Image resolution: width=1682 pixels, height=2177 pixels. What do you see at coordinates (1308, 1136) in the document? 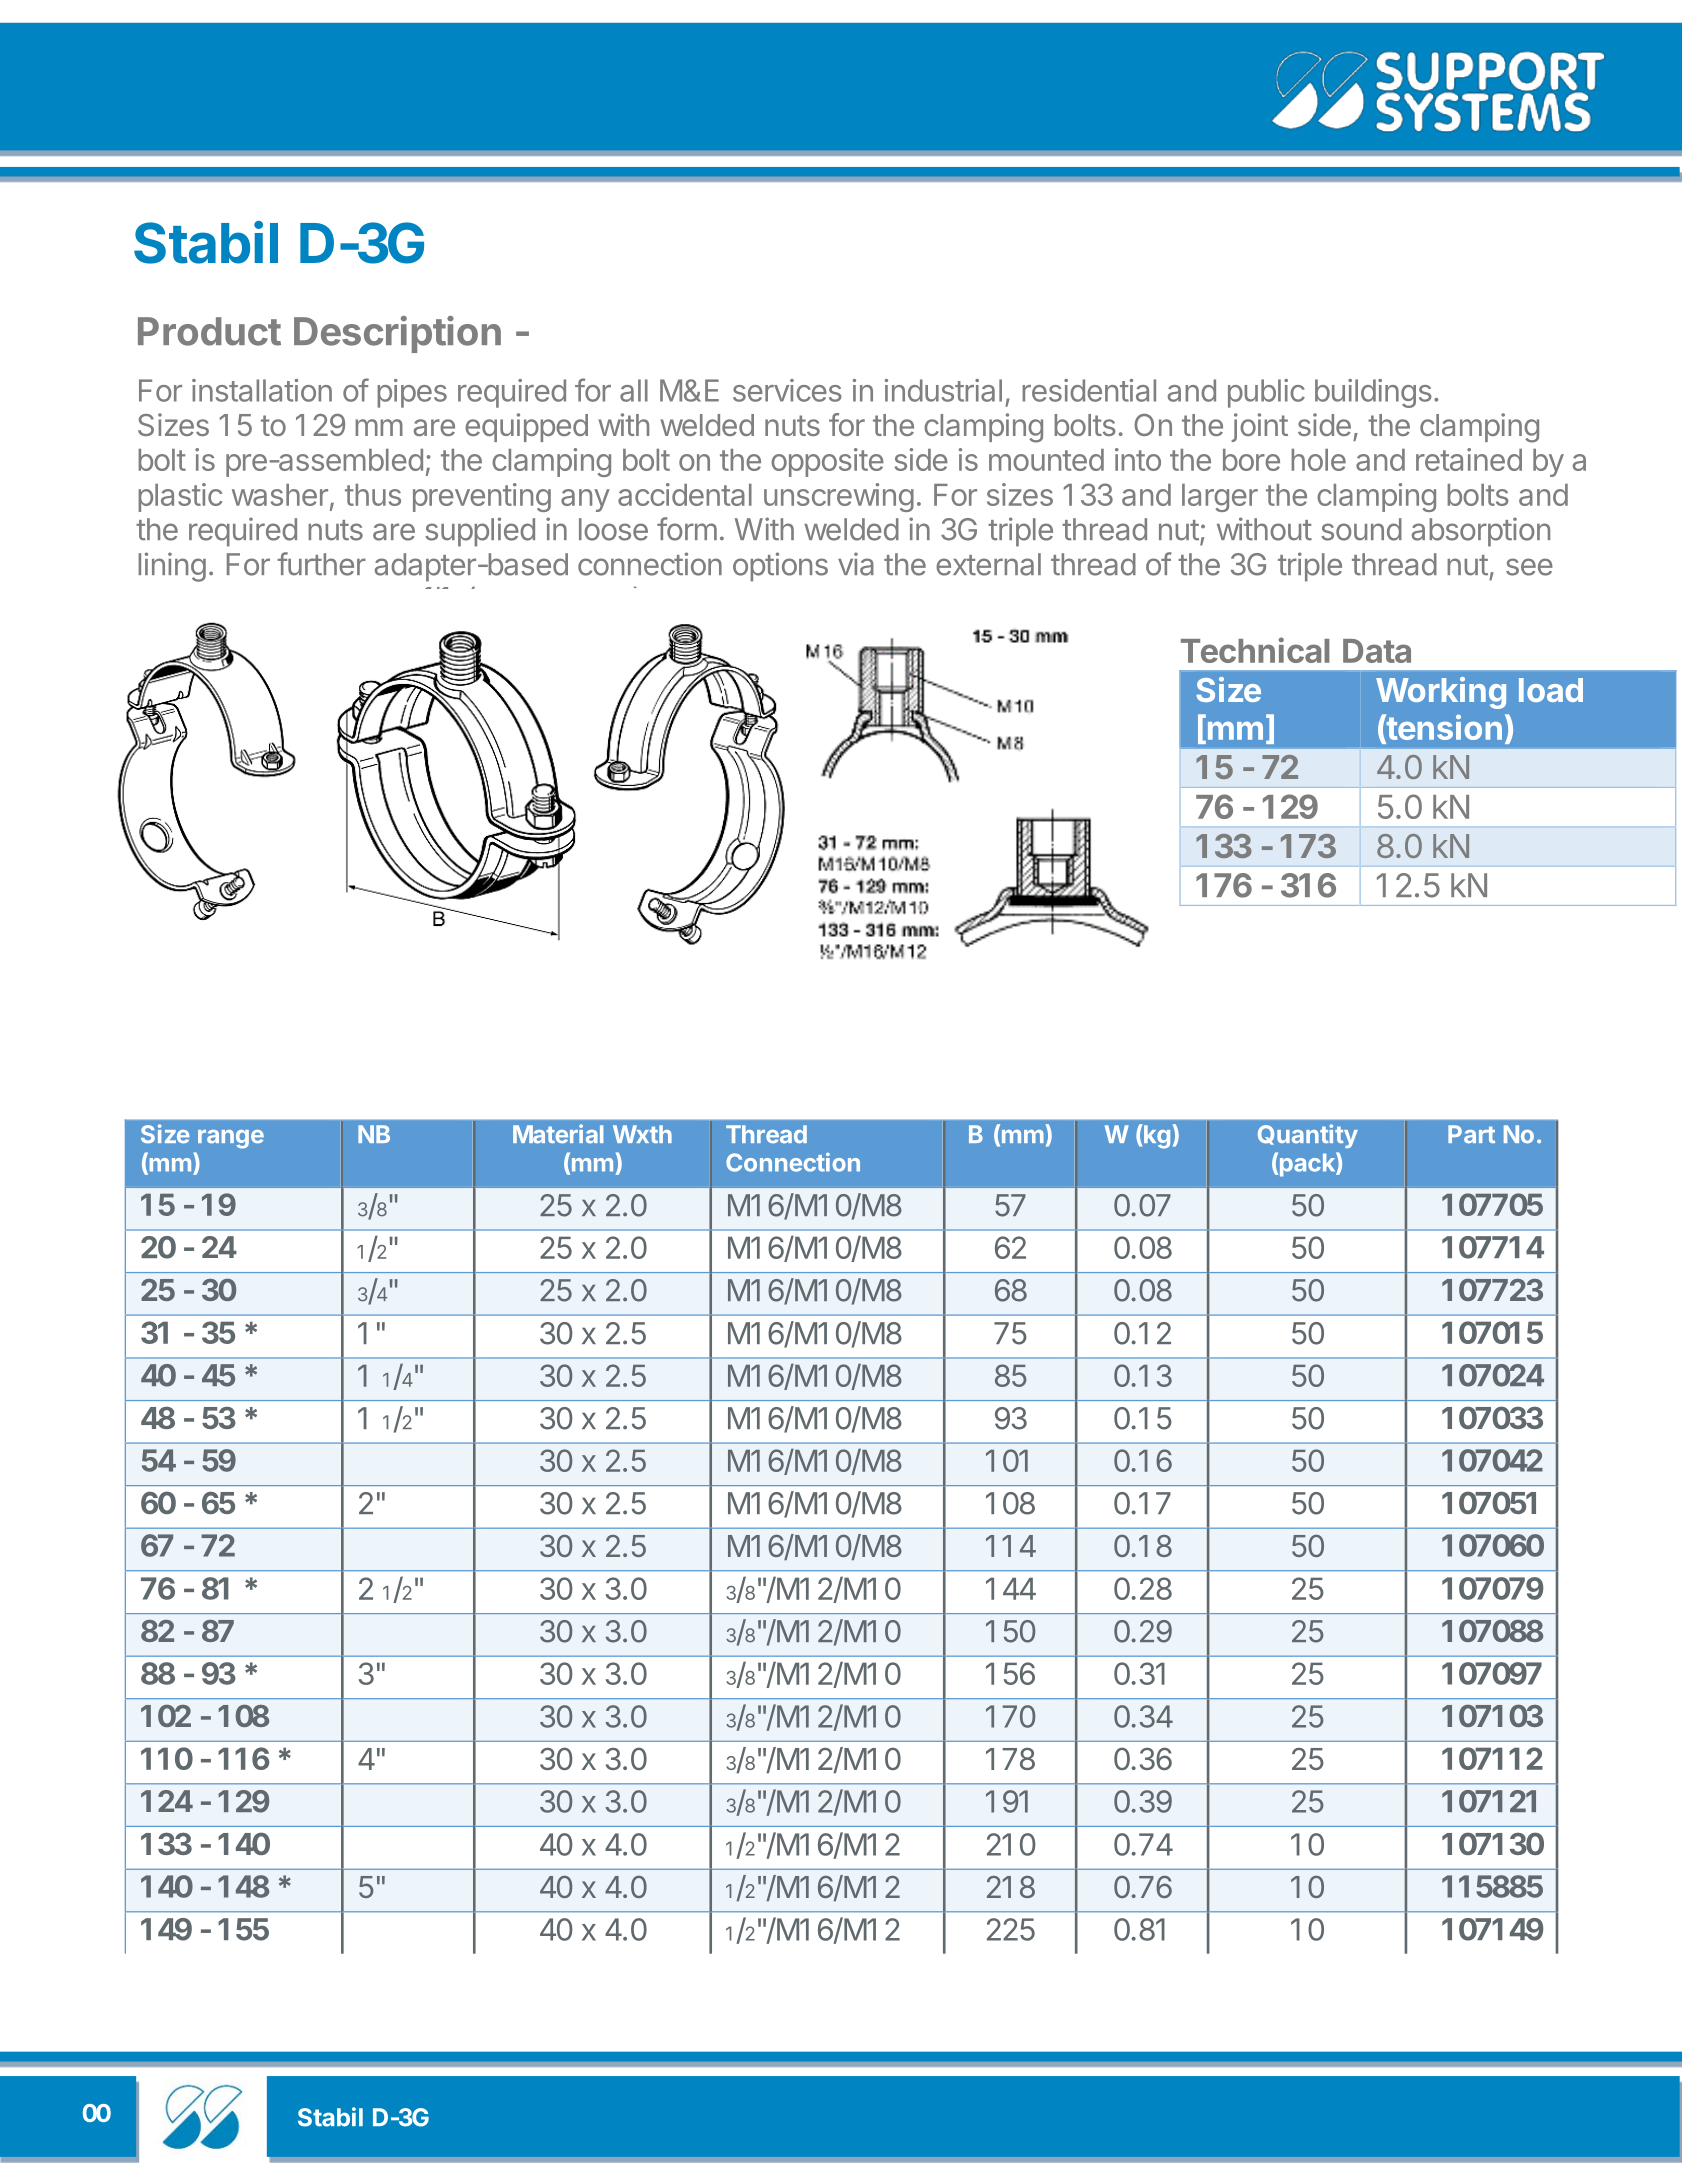
I see `Quantity` at bounding box center [1308, 1136].
